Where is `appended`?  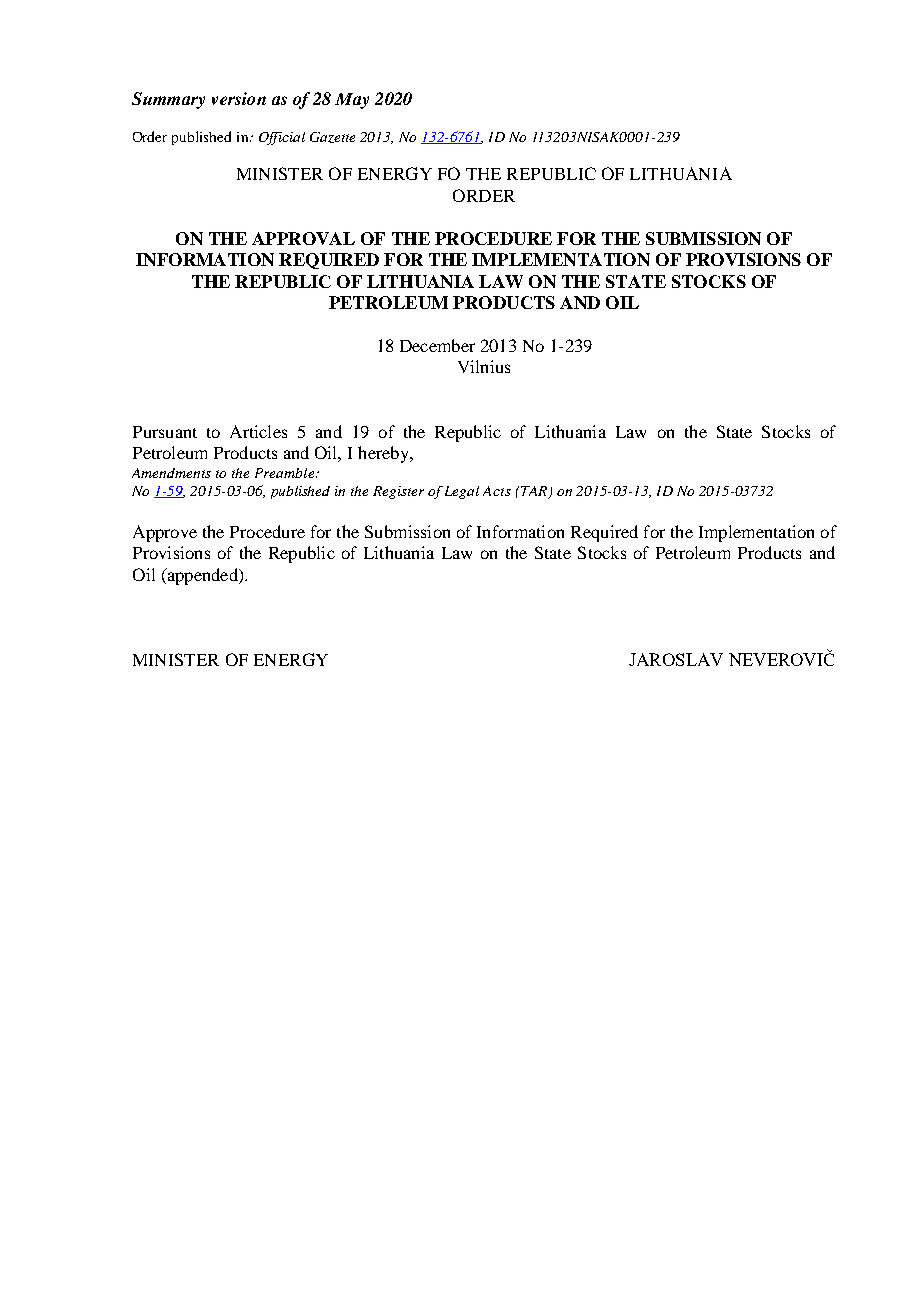
appended is located at coordinates (202, 576).
